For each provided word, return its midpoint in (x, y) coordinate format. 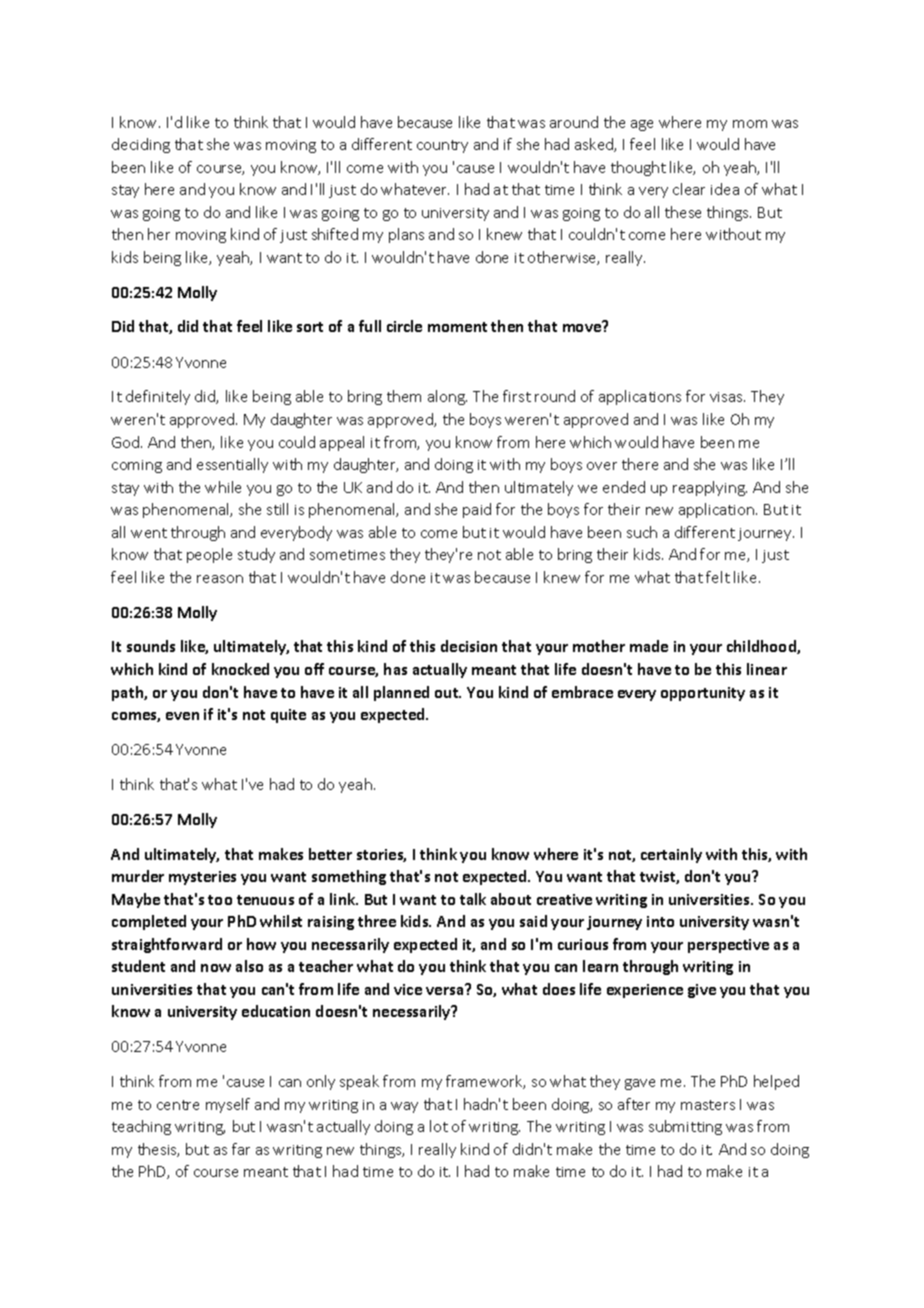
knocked (240, 669)
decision (469, 646)
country (442, 146)
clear (689, 189)
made (649, 646)
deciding (141, 145)
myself (228, 1105)
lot (439, 1126)
